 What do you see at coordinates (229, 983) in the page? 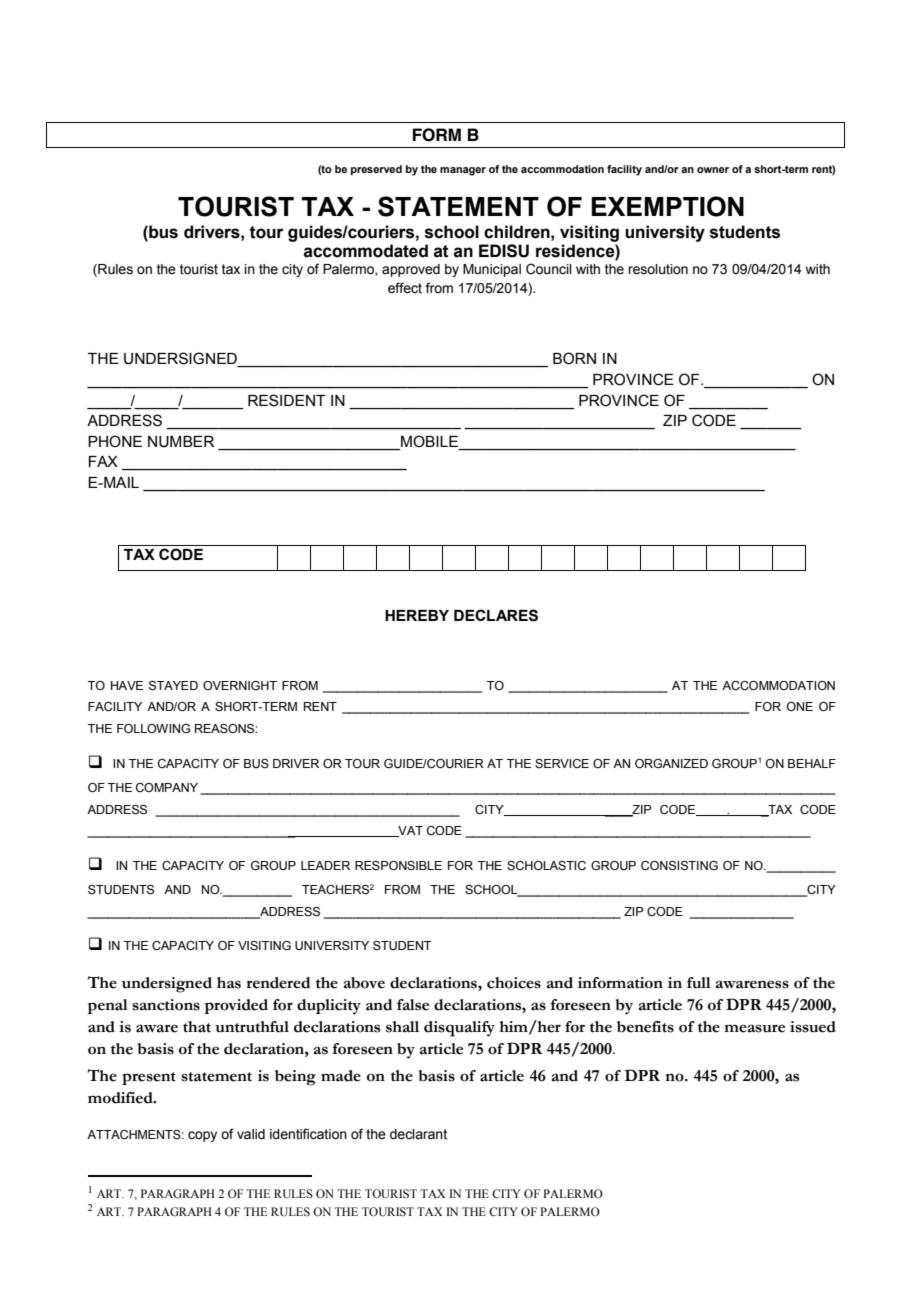
I see `has` at bounding box center [229, 983].
